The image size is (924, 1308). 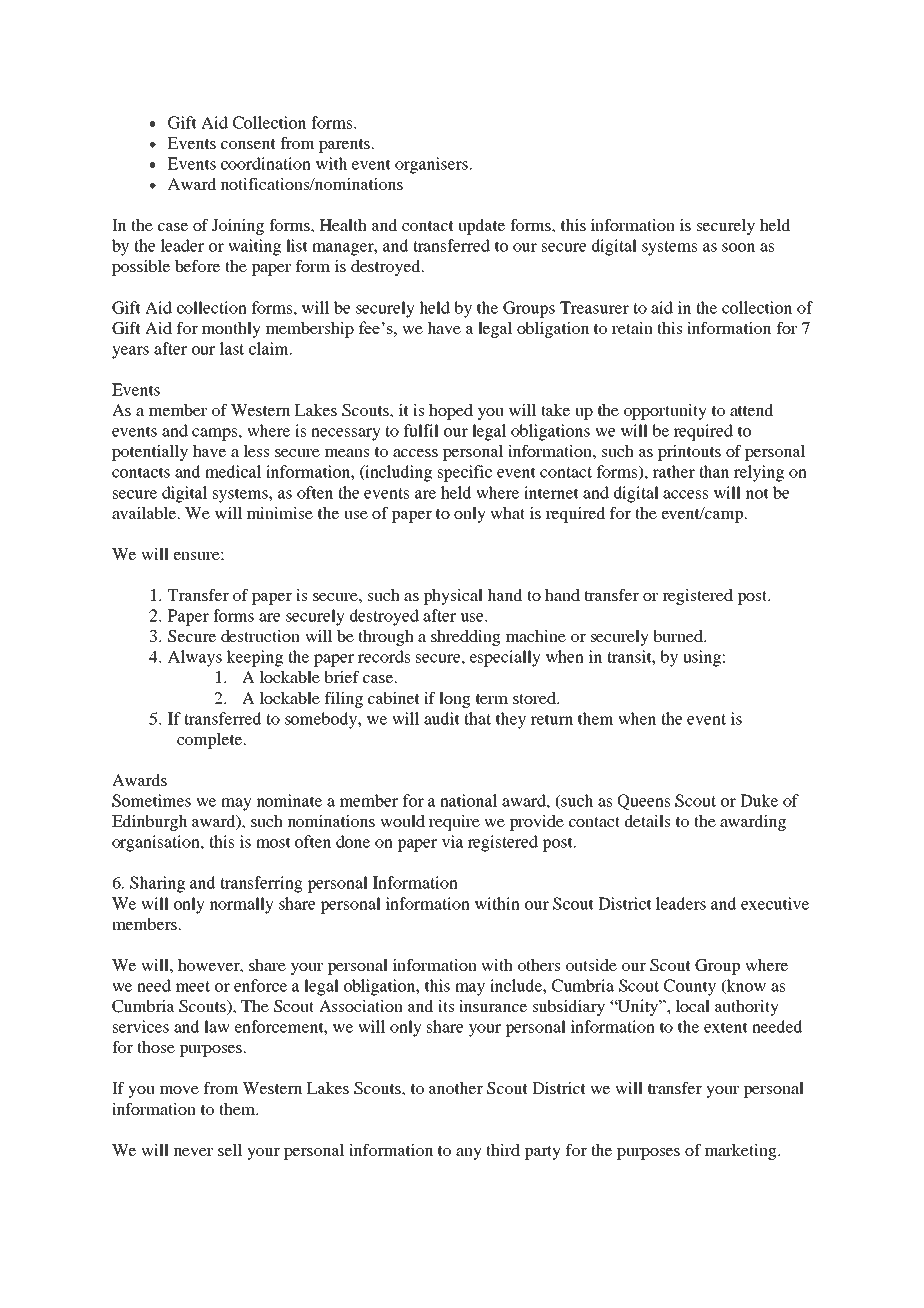 What do you see at coordinates (690, 987) in the screenshot?
I see `County` at bounding box center [690, 987].
